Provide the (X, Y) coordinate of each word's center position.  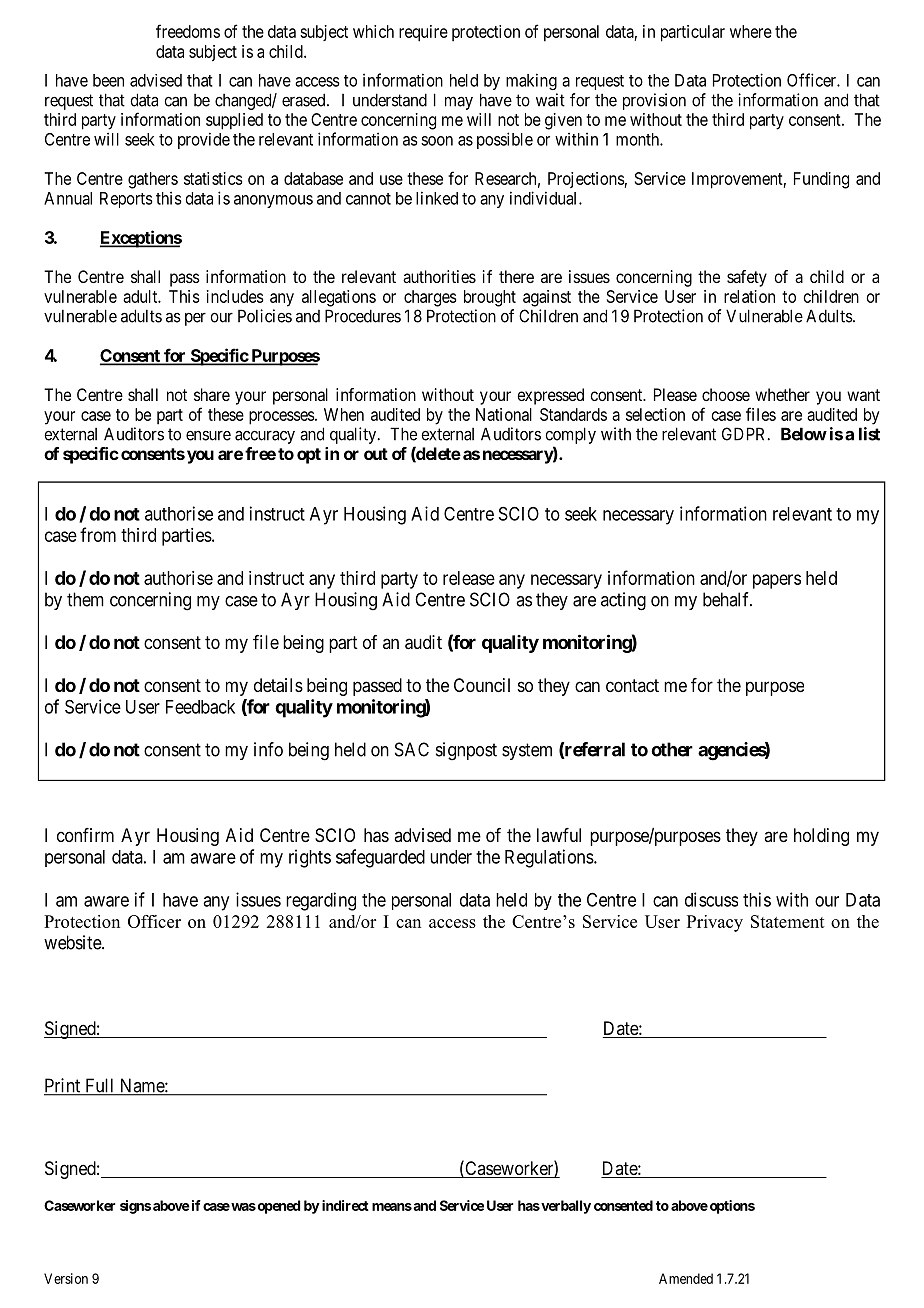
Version (66, 1278)
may (459, 103)
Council (482, 685)
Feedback (200, 707)
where (751, 31)
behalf (727, 599)
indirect (344, 1205)
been (108, 80)
